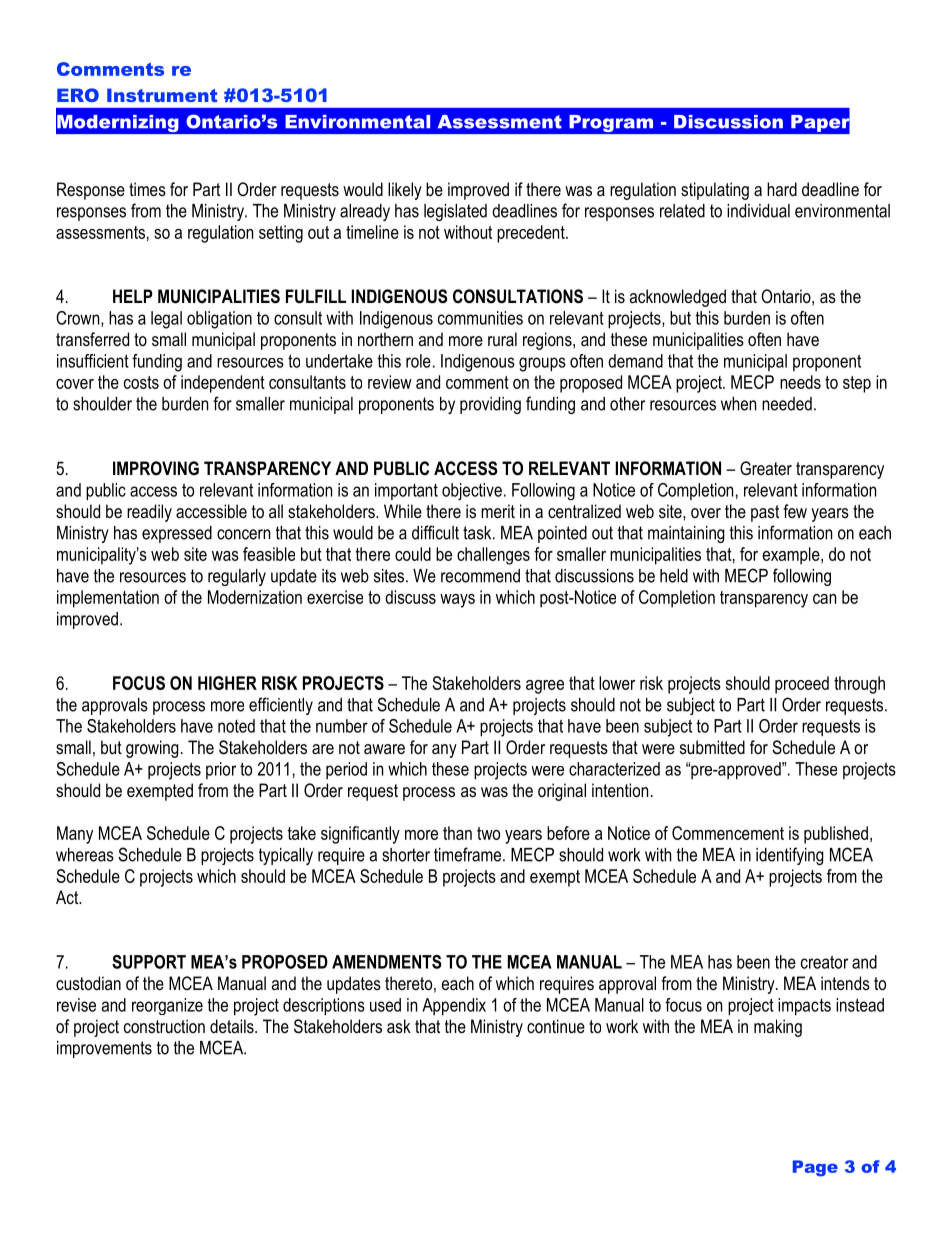  What do you see at coordinates (556, 1026) in the page?
I see `continue` at bounding box center [556, 1026].
